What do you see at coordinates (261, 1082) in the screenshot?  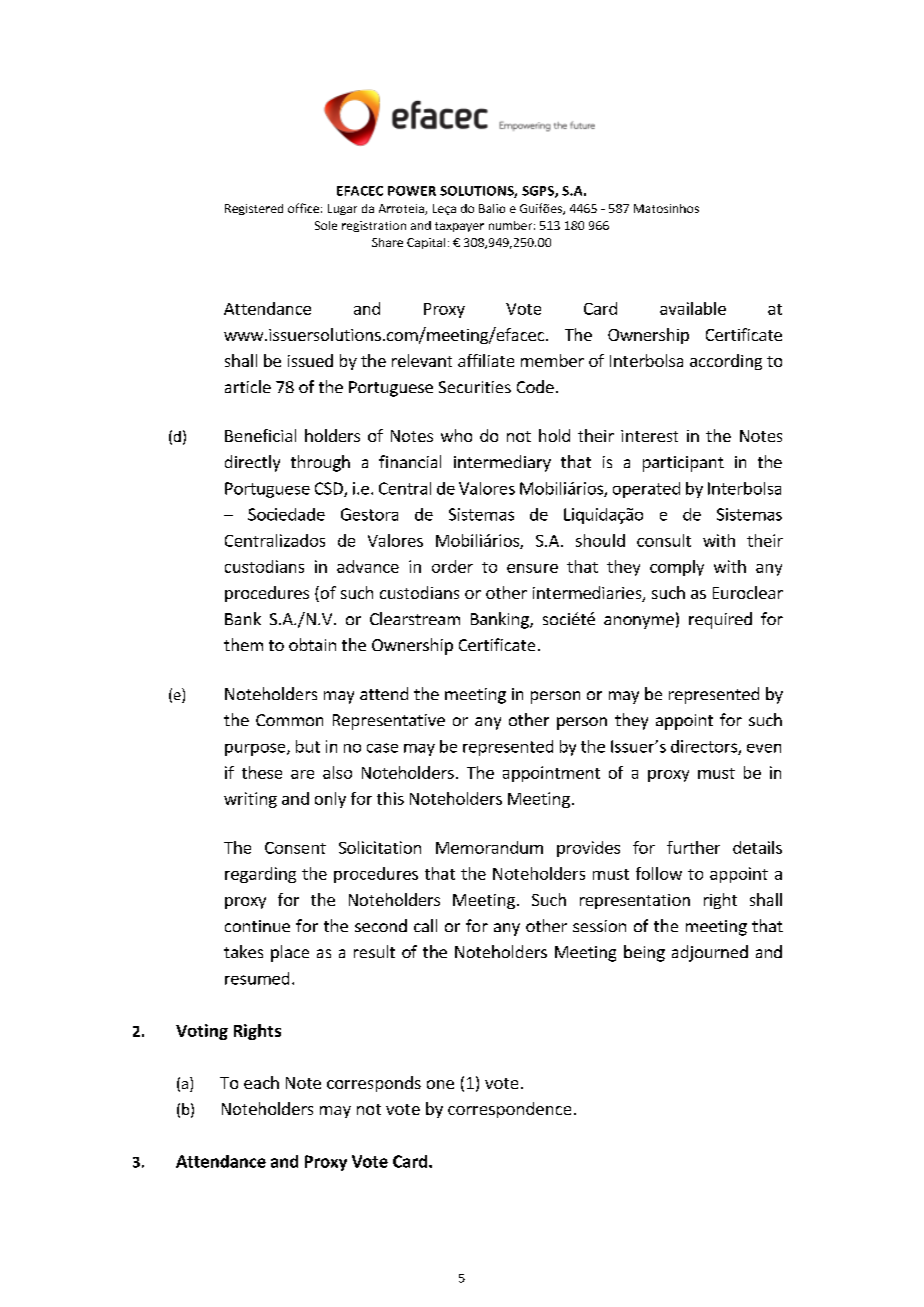 I see `each` at bounding box center [261, 1082].
